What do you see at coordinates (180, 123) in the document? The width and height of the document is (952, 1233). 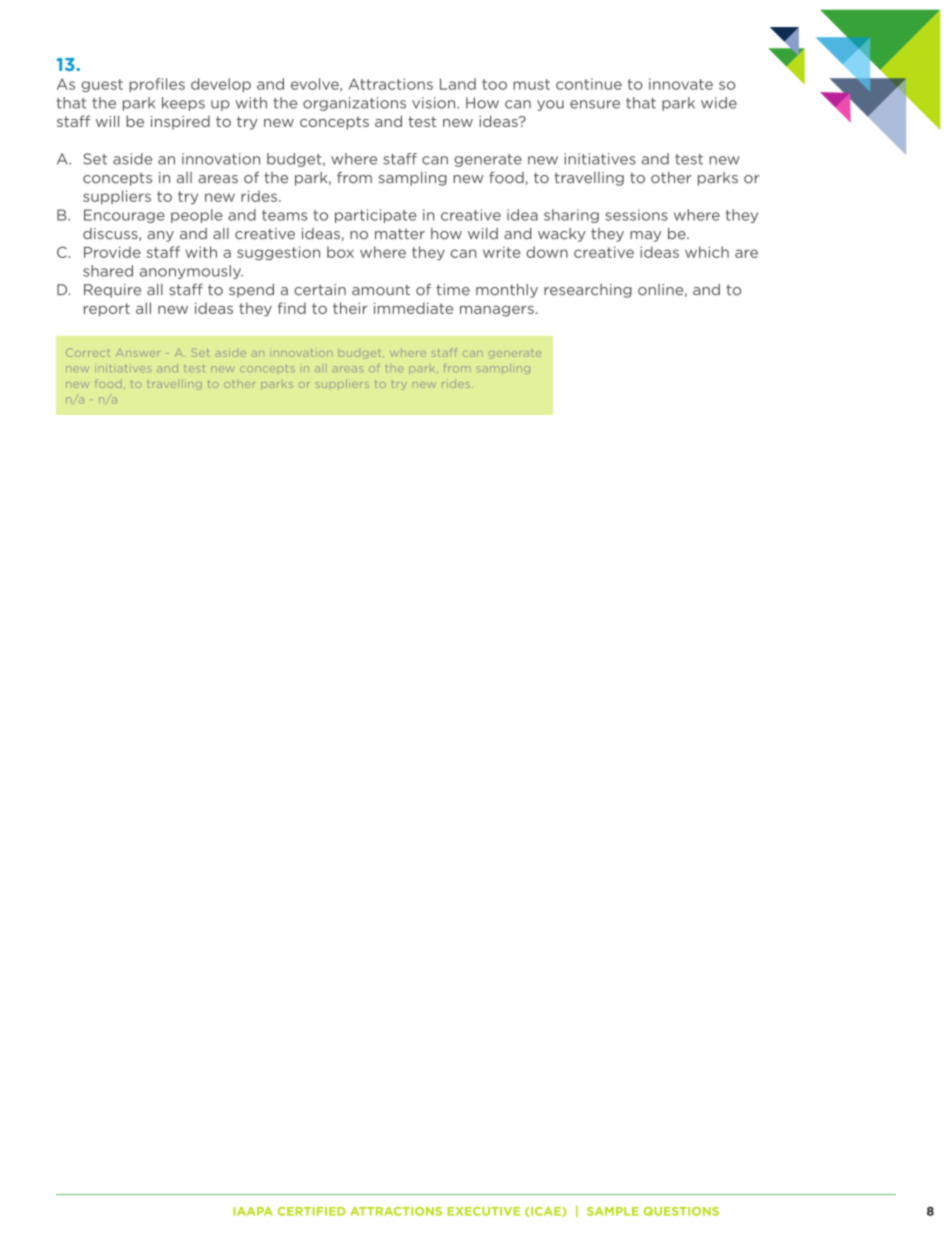 I see `inspired` at bounding box center [180, 123].
